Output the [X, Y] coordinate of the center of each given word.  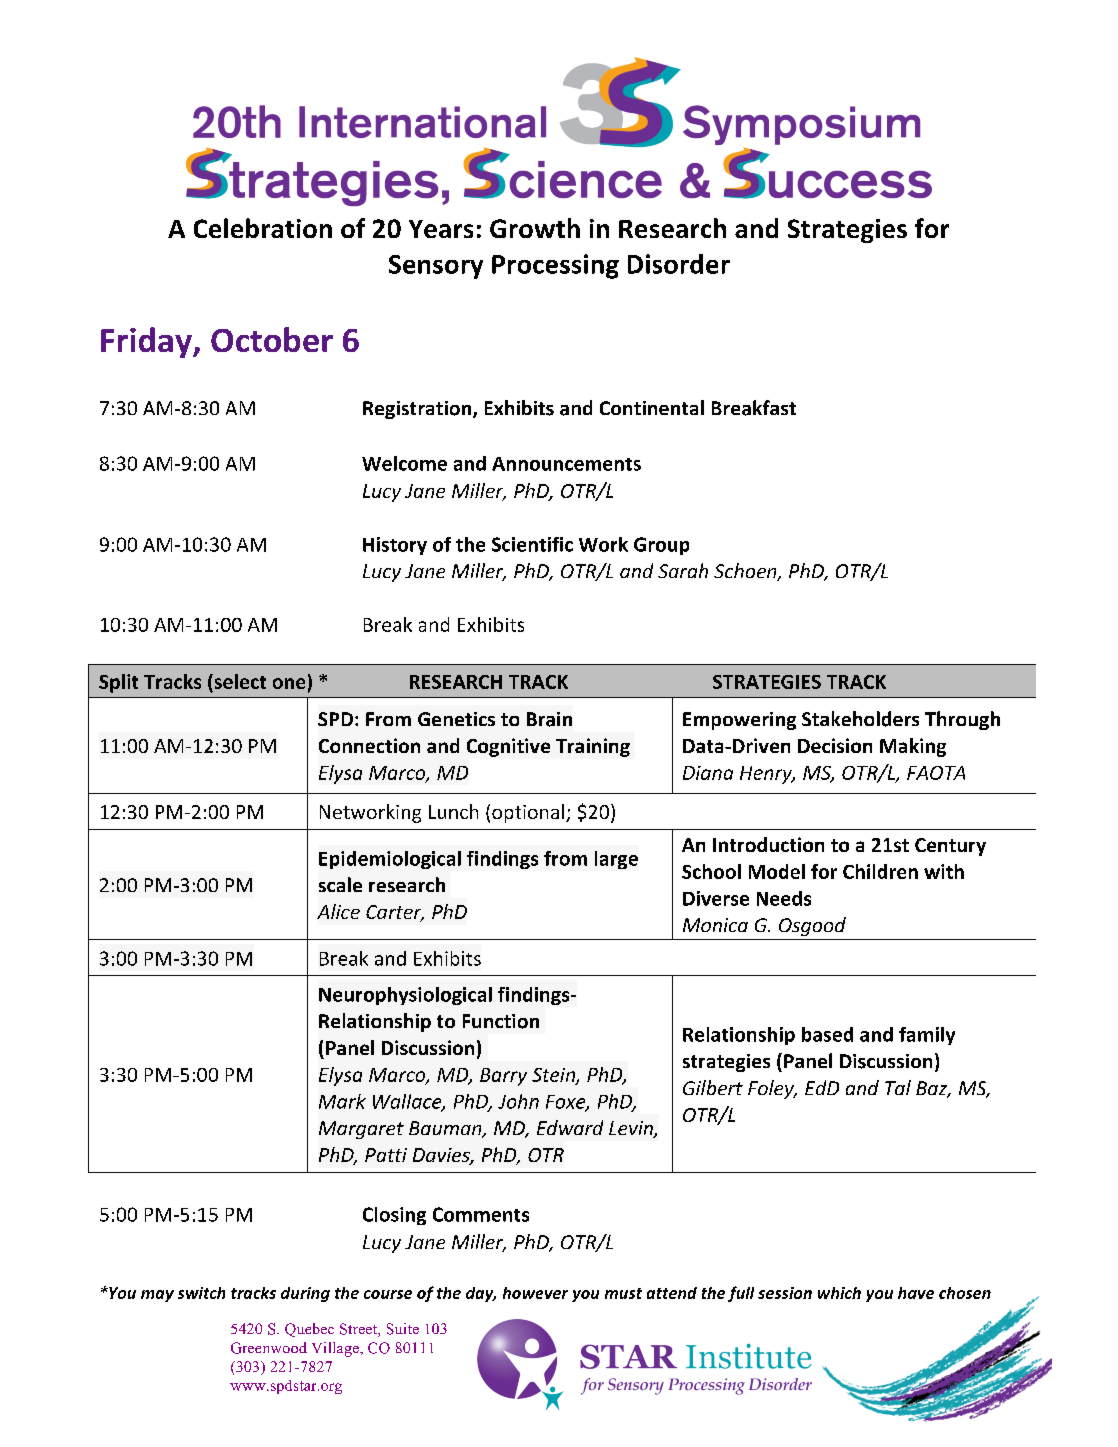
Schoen [746, 572]
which [839, 1293]
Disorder [679, 264]
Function [501, 1021]
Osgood [812, 926]
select [239, 683]
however [535, 1293]
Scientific [532, 544]
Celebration [263, 228]
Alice [338, 911]
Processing [555, 266]
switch [201, 1293]
